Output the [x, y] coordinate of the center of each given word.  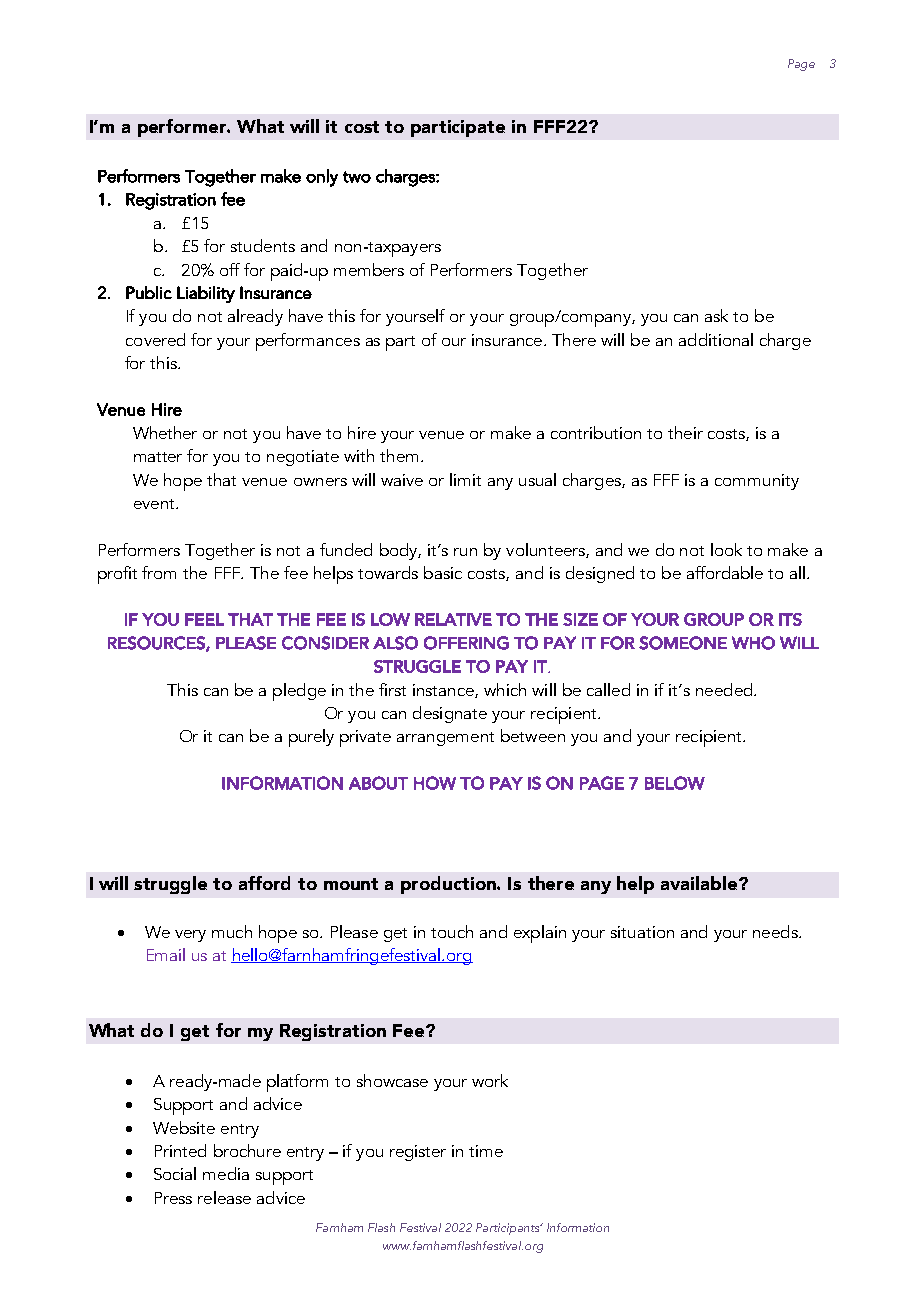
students [263, 245]
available [700, 883]
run [465, 552]
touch [452, 931]
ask [716, 315]
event [155, 504]
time [486, 1151]
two [357, 177]
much [232, 931]
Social [175, 1173]
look [726, 549]
